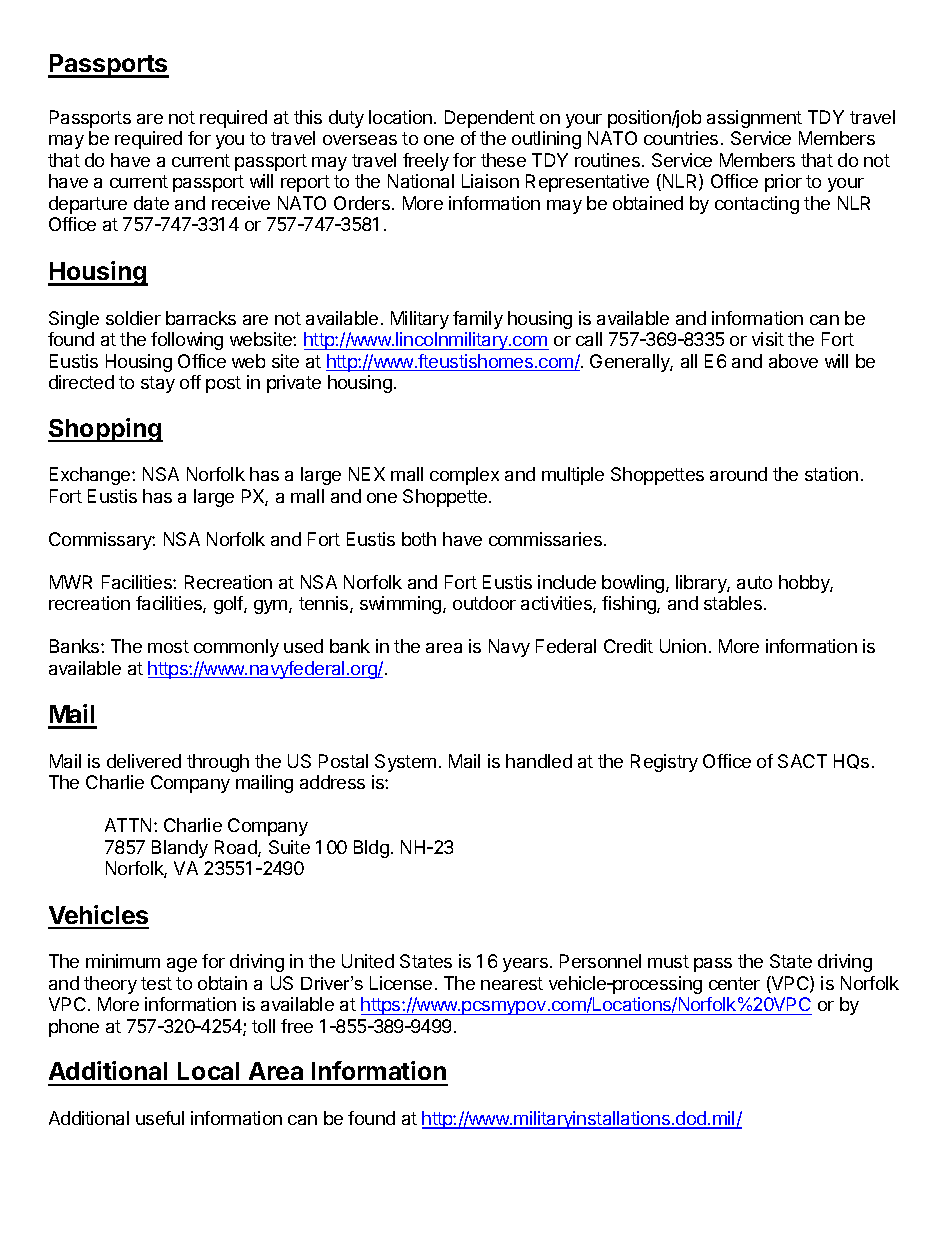 The width and height of the screenshot is (952, 1233). I want to click on useful, so click(160, 1118).
